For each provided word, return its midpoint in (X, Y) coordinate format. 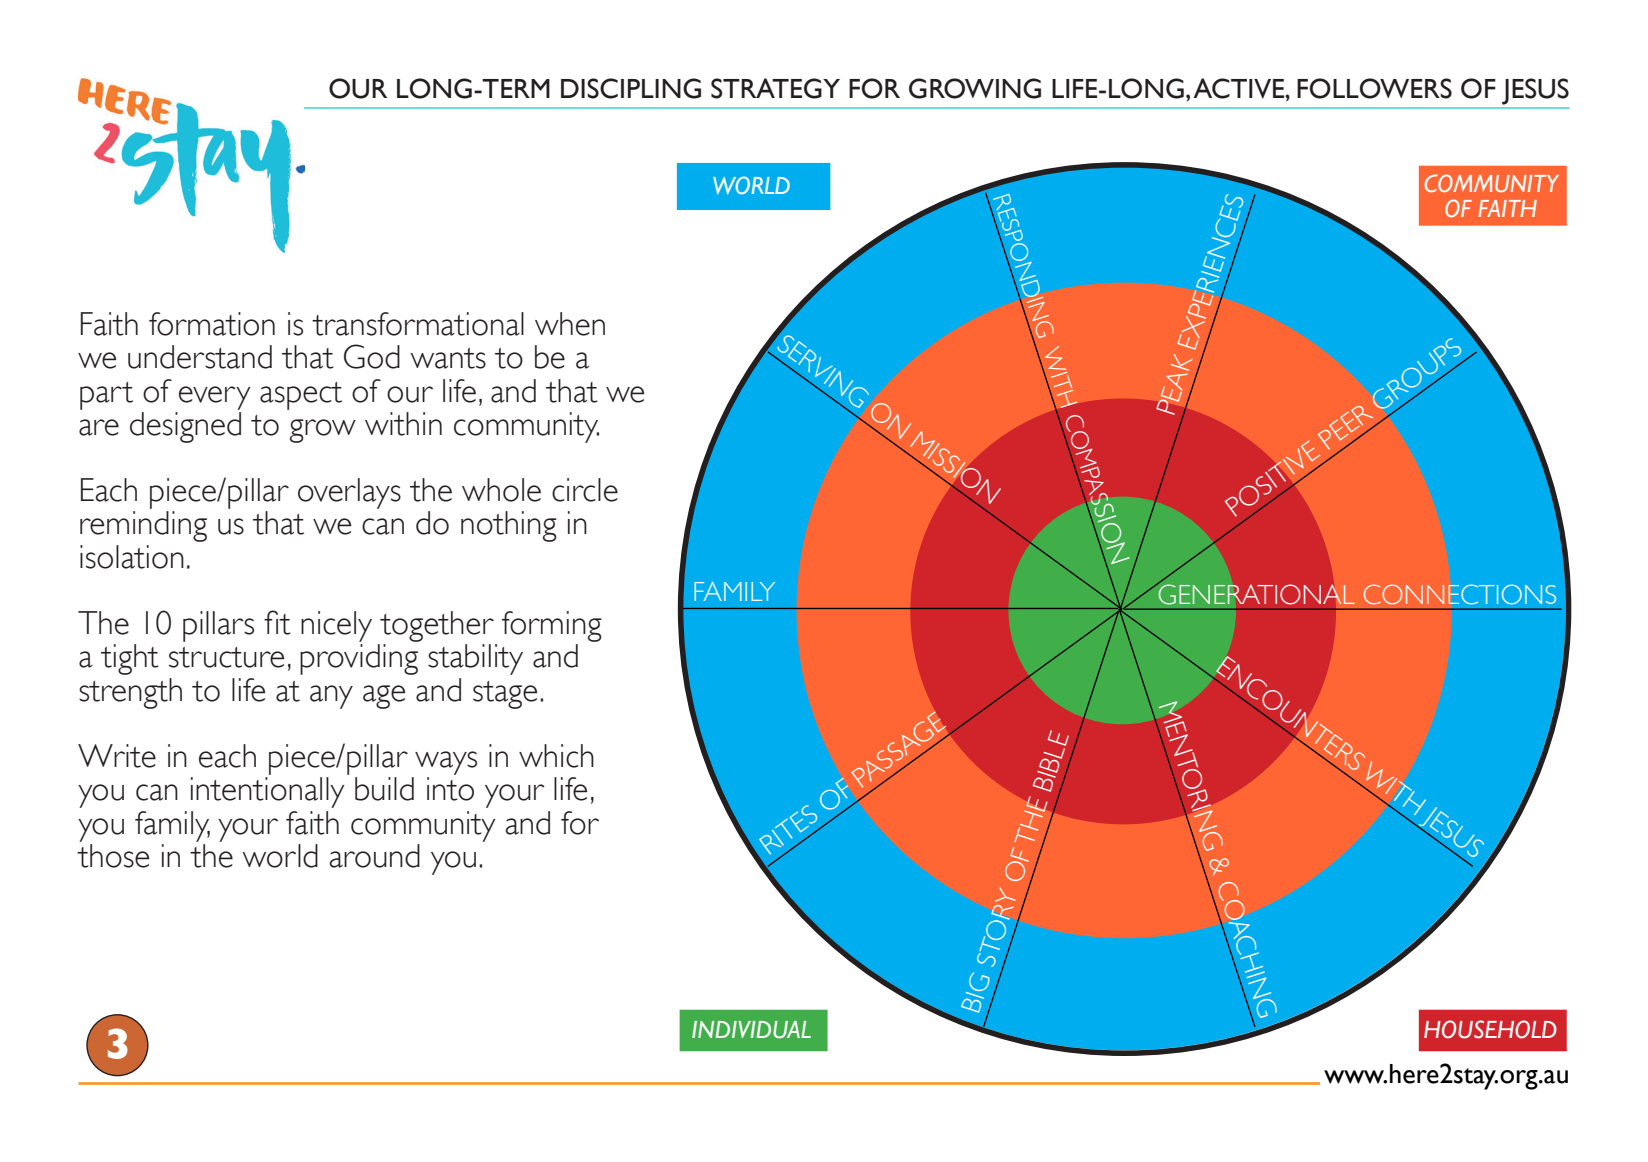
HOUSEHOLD (1490, 1029)
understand (200, 357)
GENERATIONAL (1255, 593)
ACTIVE (1240, 88)
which (556, 756)
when (570, 324)
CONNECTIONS (1460, 594)
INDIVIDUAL (751, 1030)
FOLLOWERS (1374, 88)
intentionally (268, 792)
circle (585, 490)
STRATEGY (775, 88)
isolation (132, 557)
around (374, 856)
